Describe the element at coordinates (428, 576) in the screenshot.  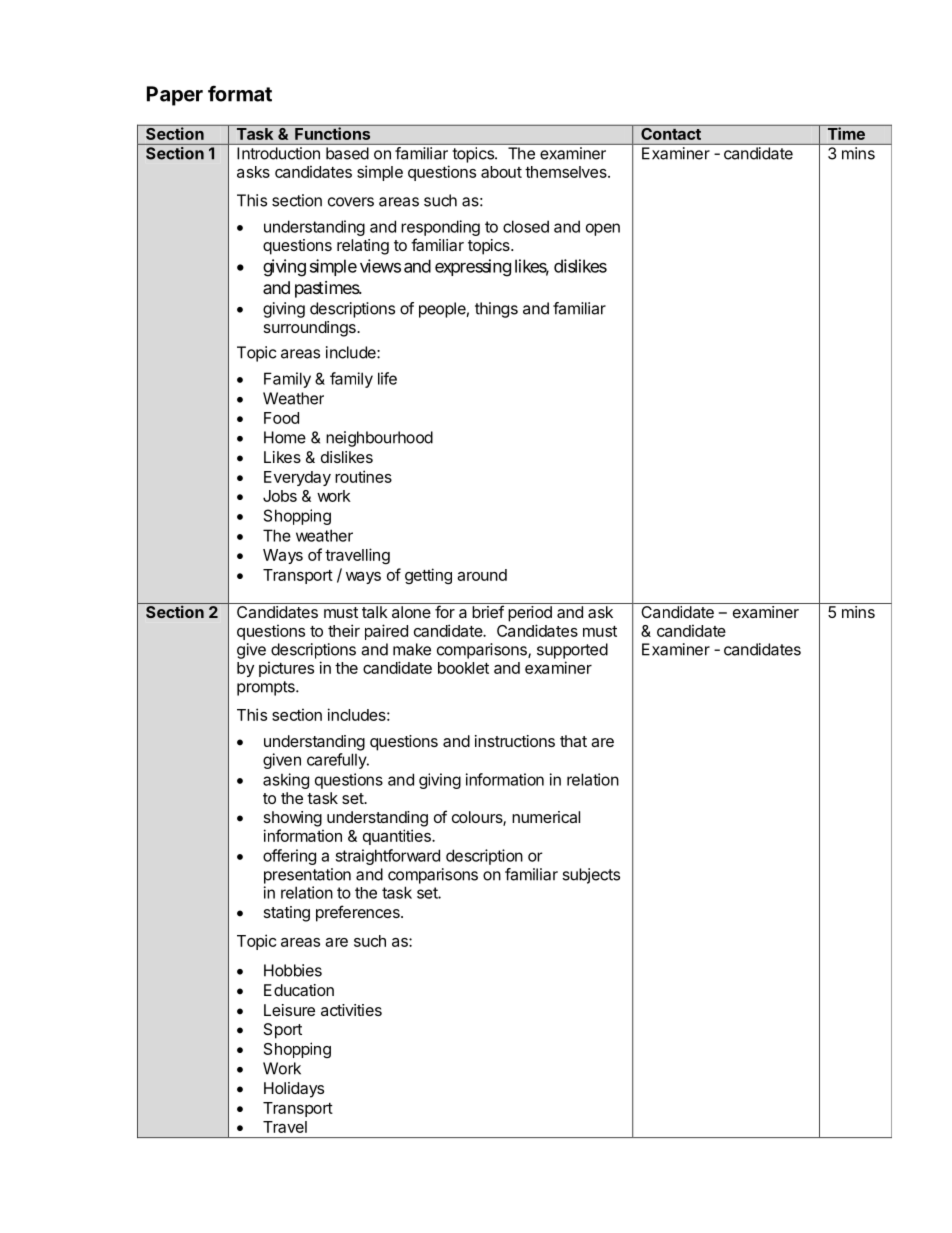
I see `getting` at that location.
